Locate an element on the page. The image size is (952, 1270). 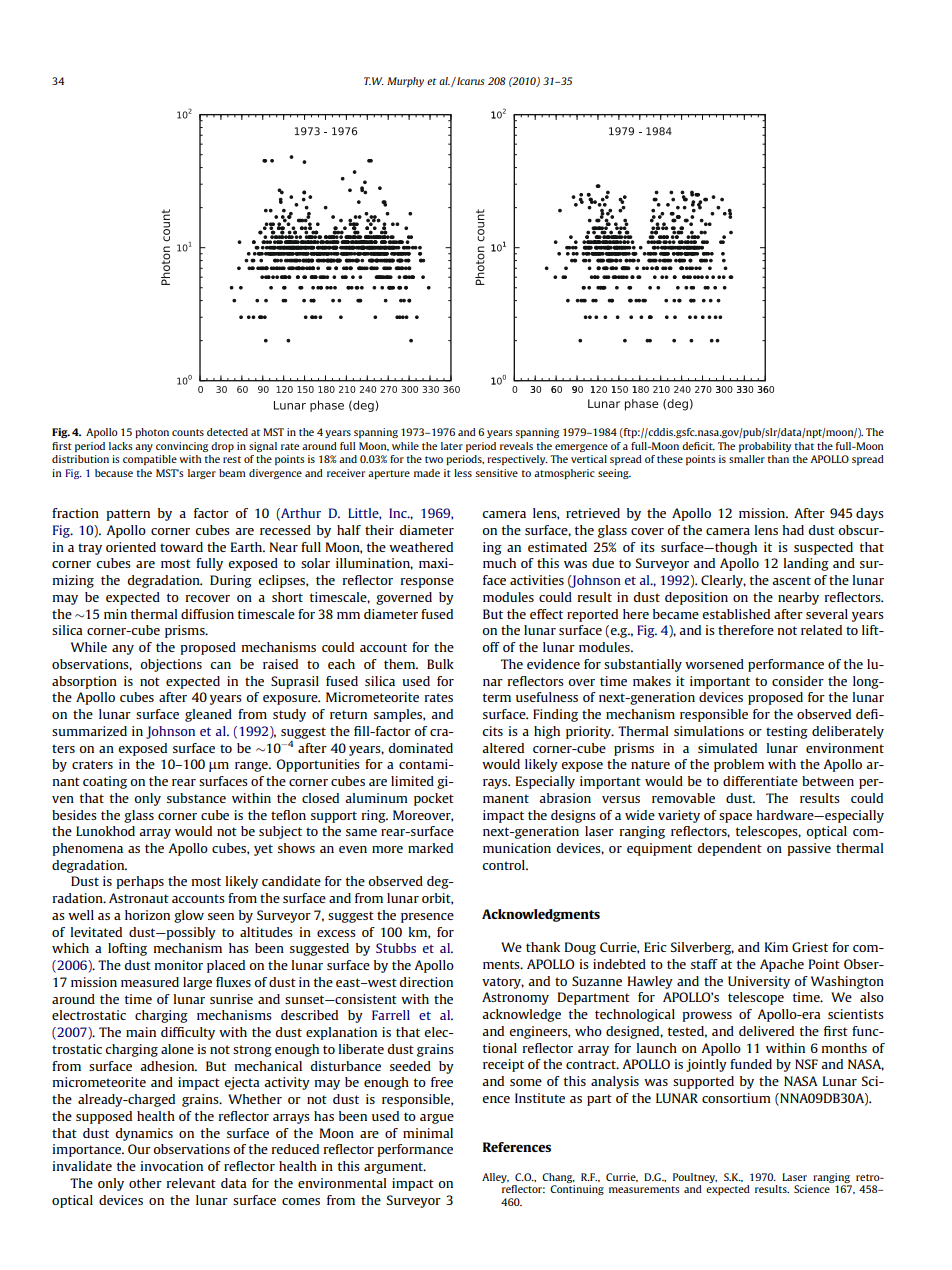
invocation is located at coordinates (171, 1166).
